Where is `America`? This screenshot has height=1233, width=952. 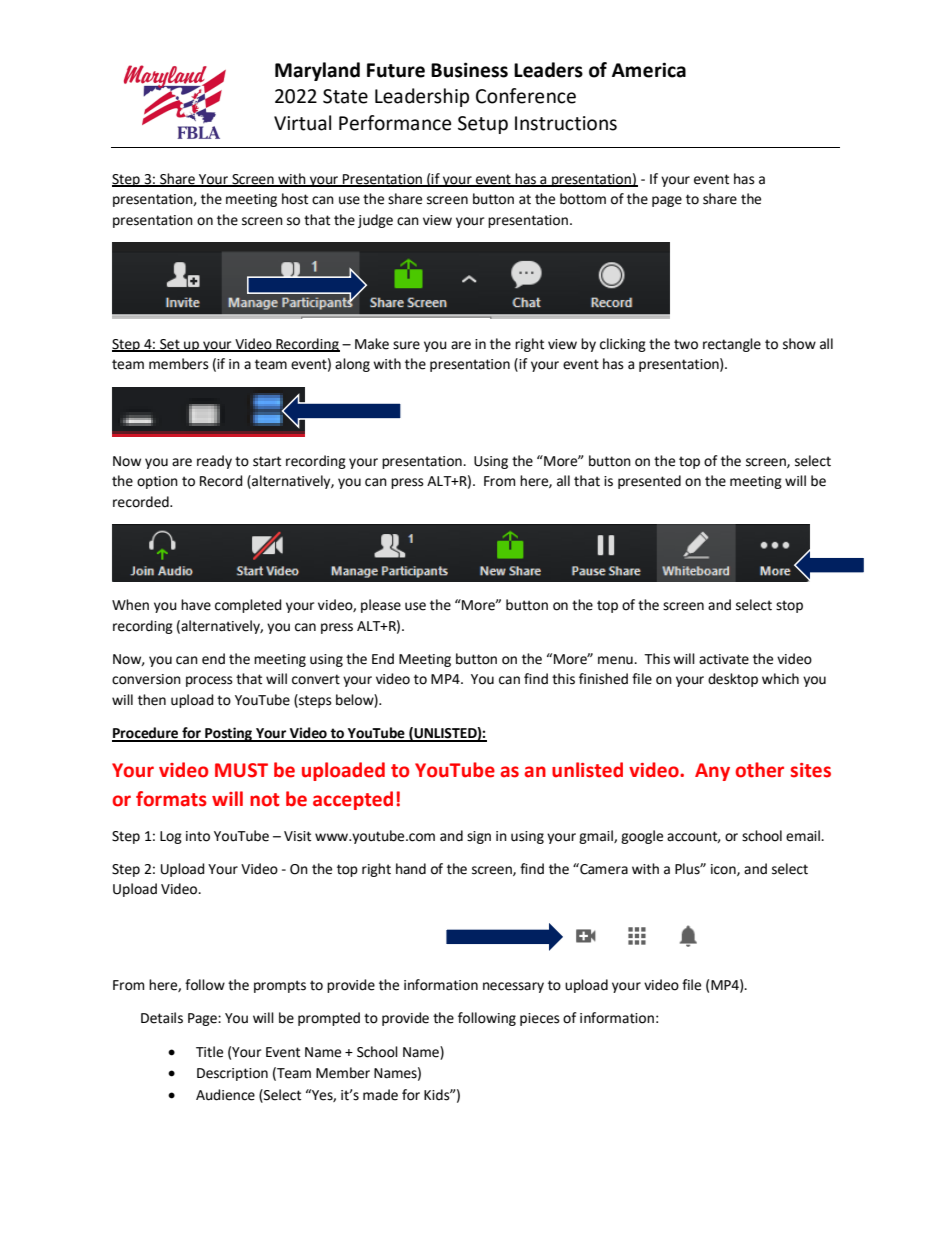
America is located at coordinates (649, 70).
